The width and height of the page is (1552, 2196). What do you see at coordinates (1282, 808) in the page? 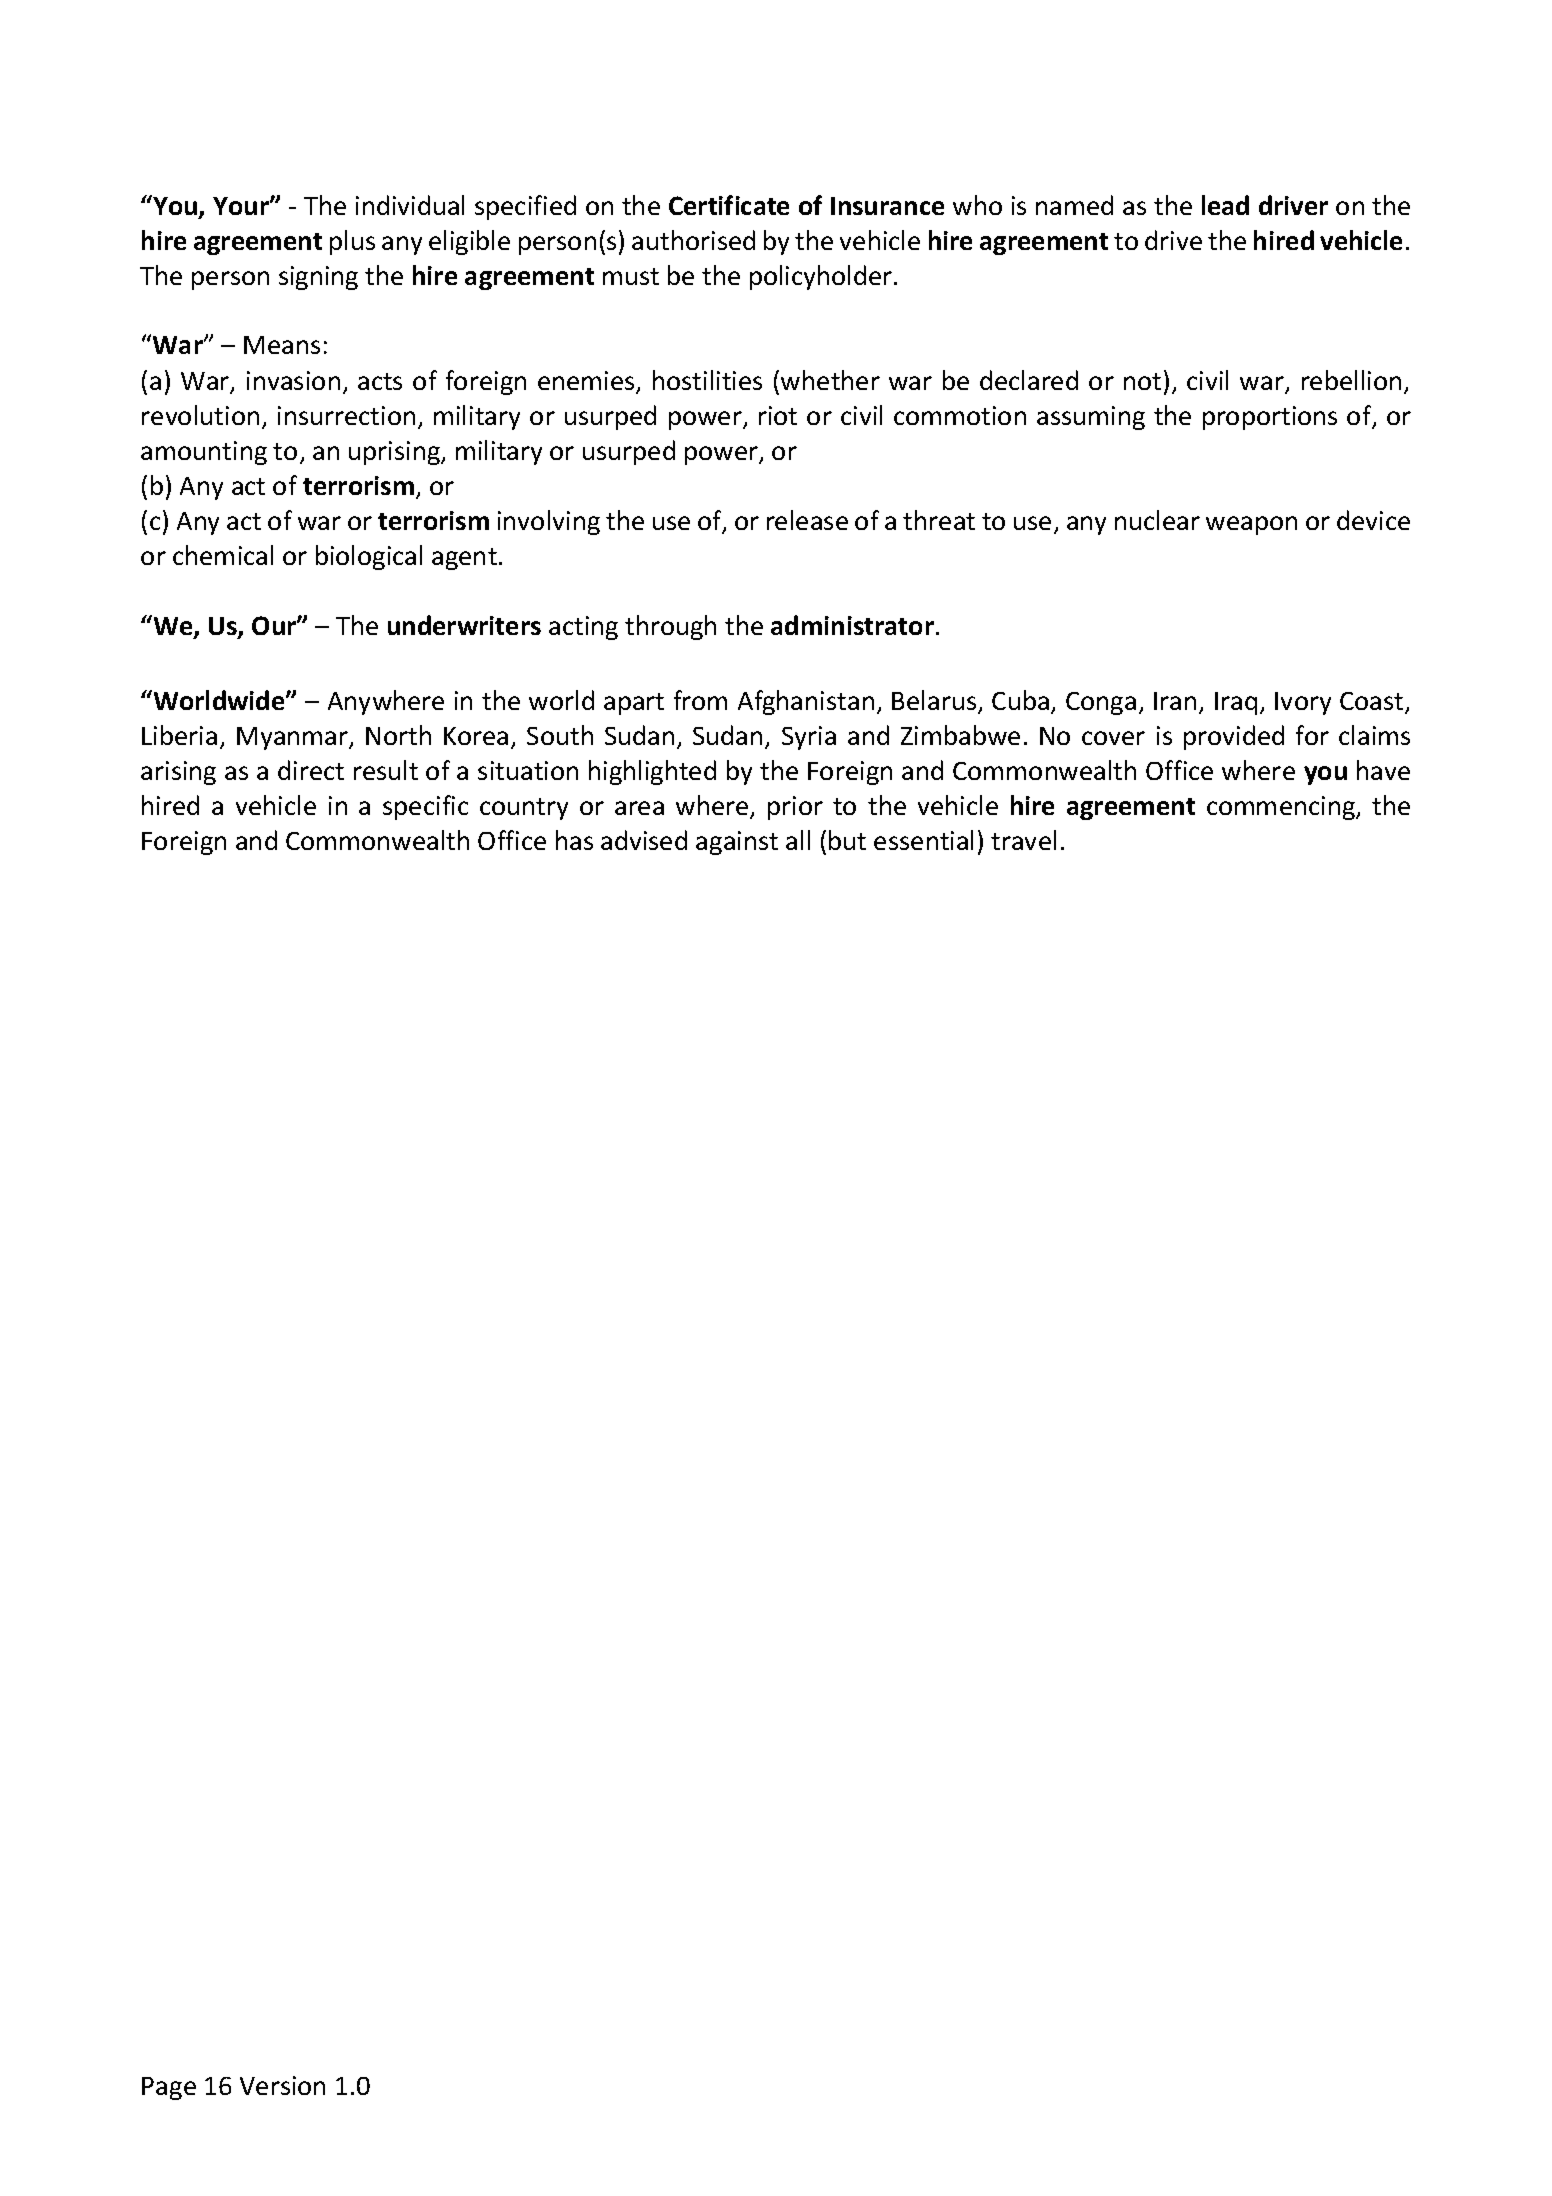
I see `commencing` at bounding box center [1282, 808].
